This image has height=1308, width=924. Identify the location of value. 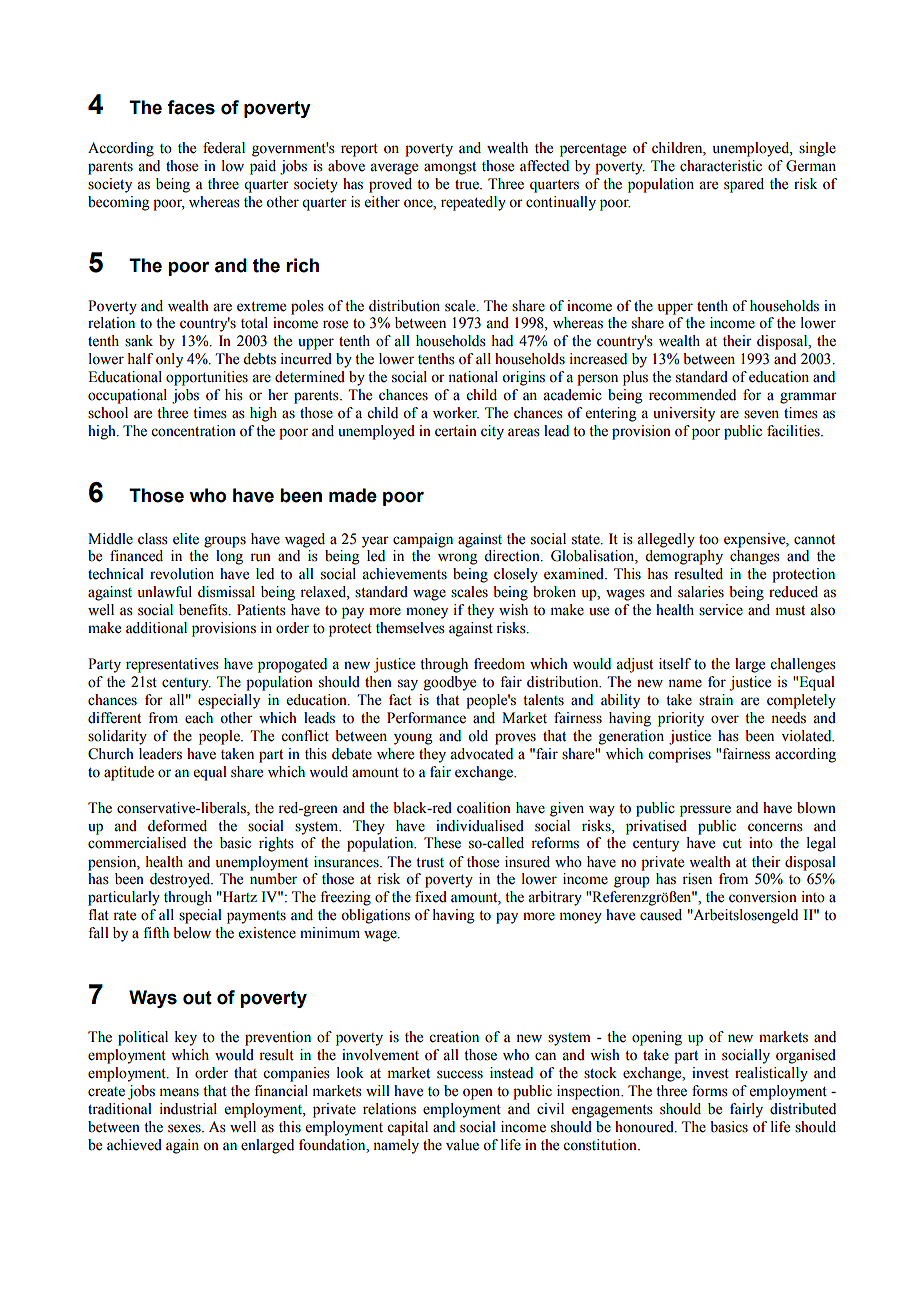
(462, 1145).
